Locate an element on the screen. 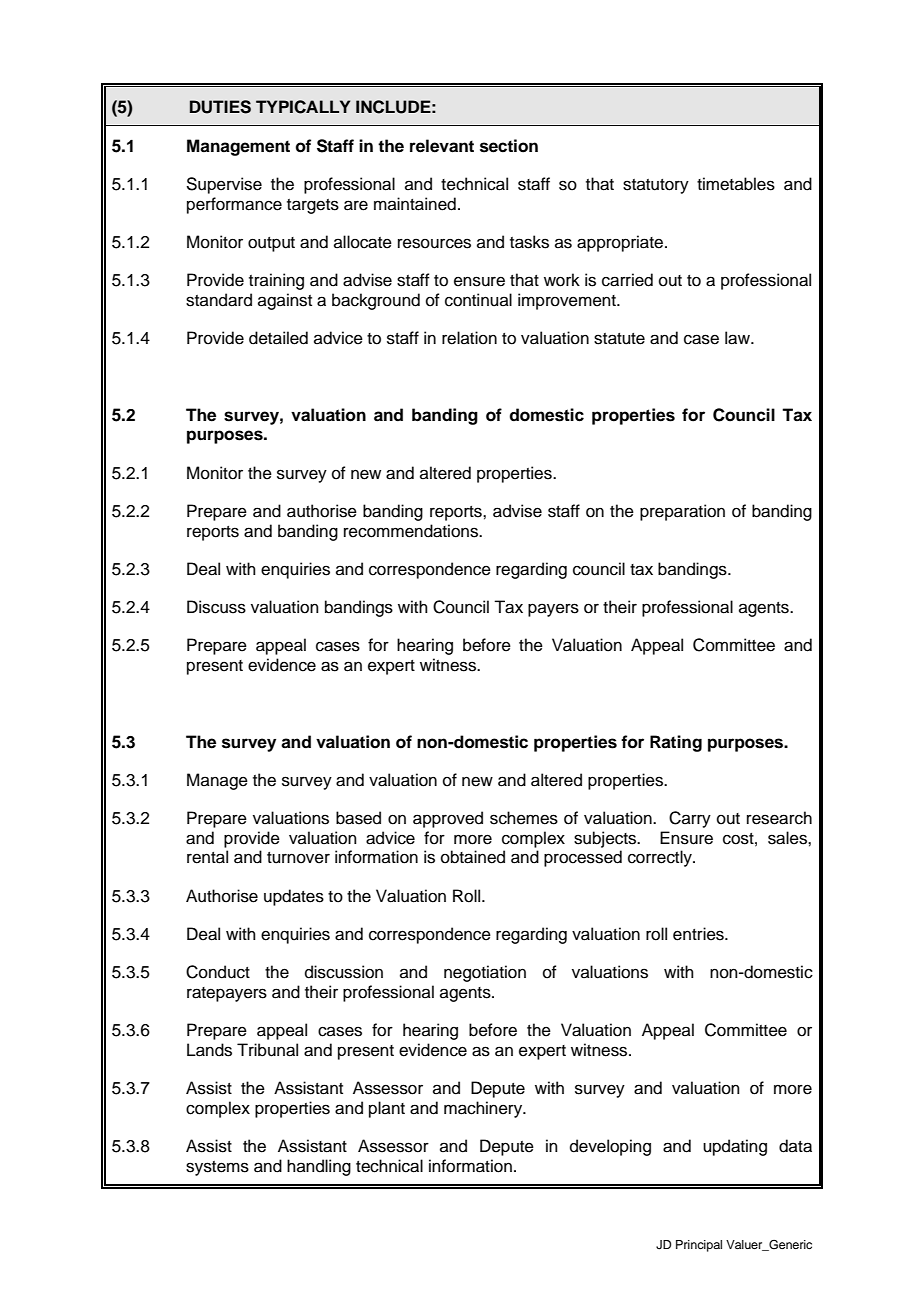 This screenshot has height=1307, width=924. section is located at coordinates (509, 146).
